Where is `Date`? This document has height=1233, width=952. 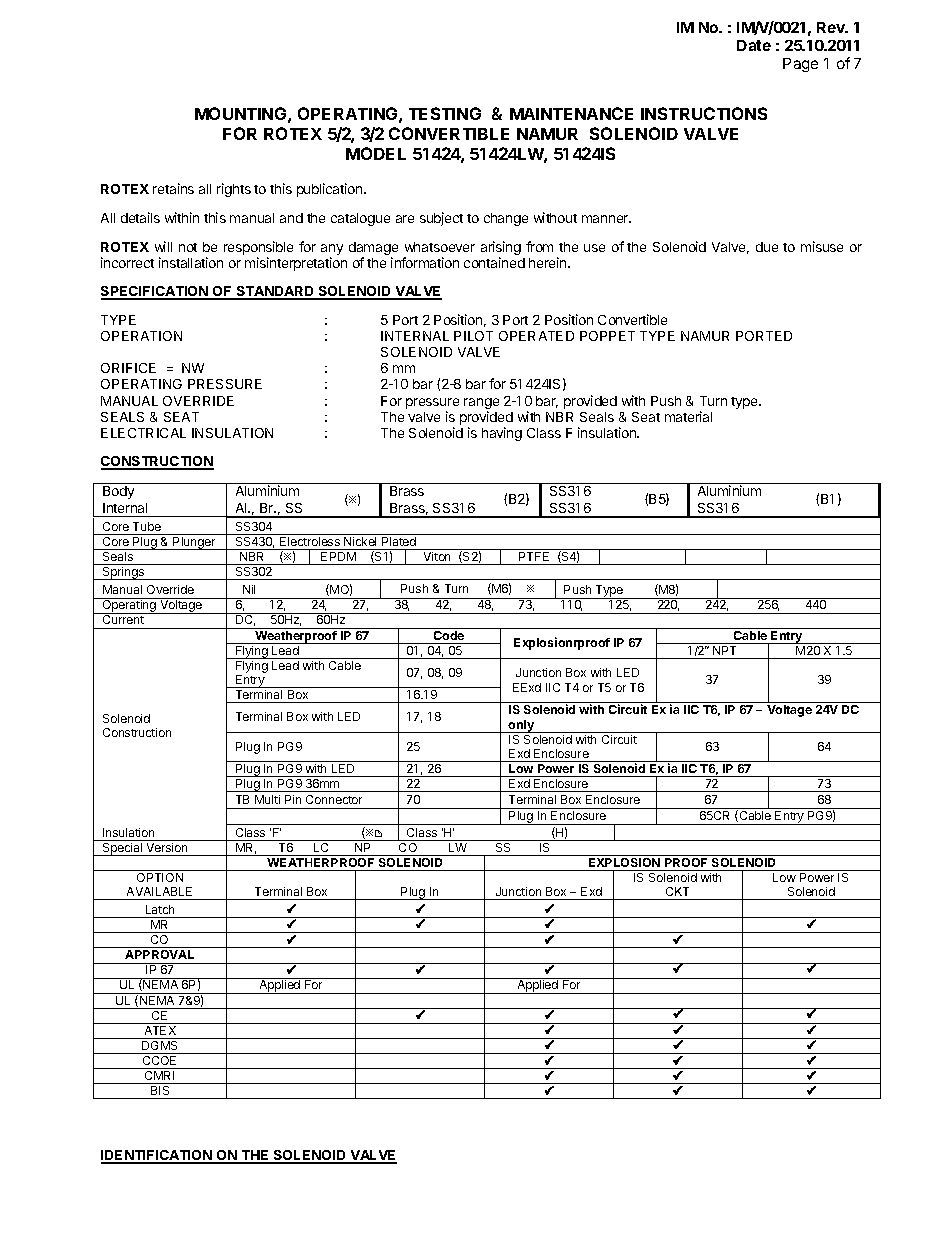 Date is located at coordinates (754, 45).
